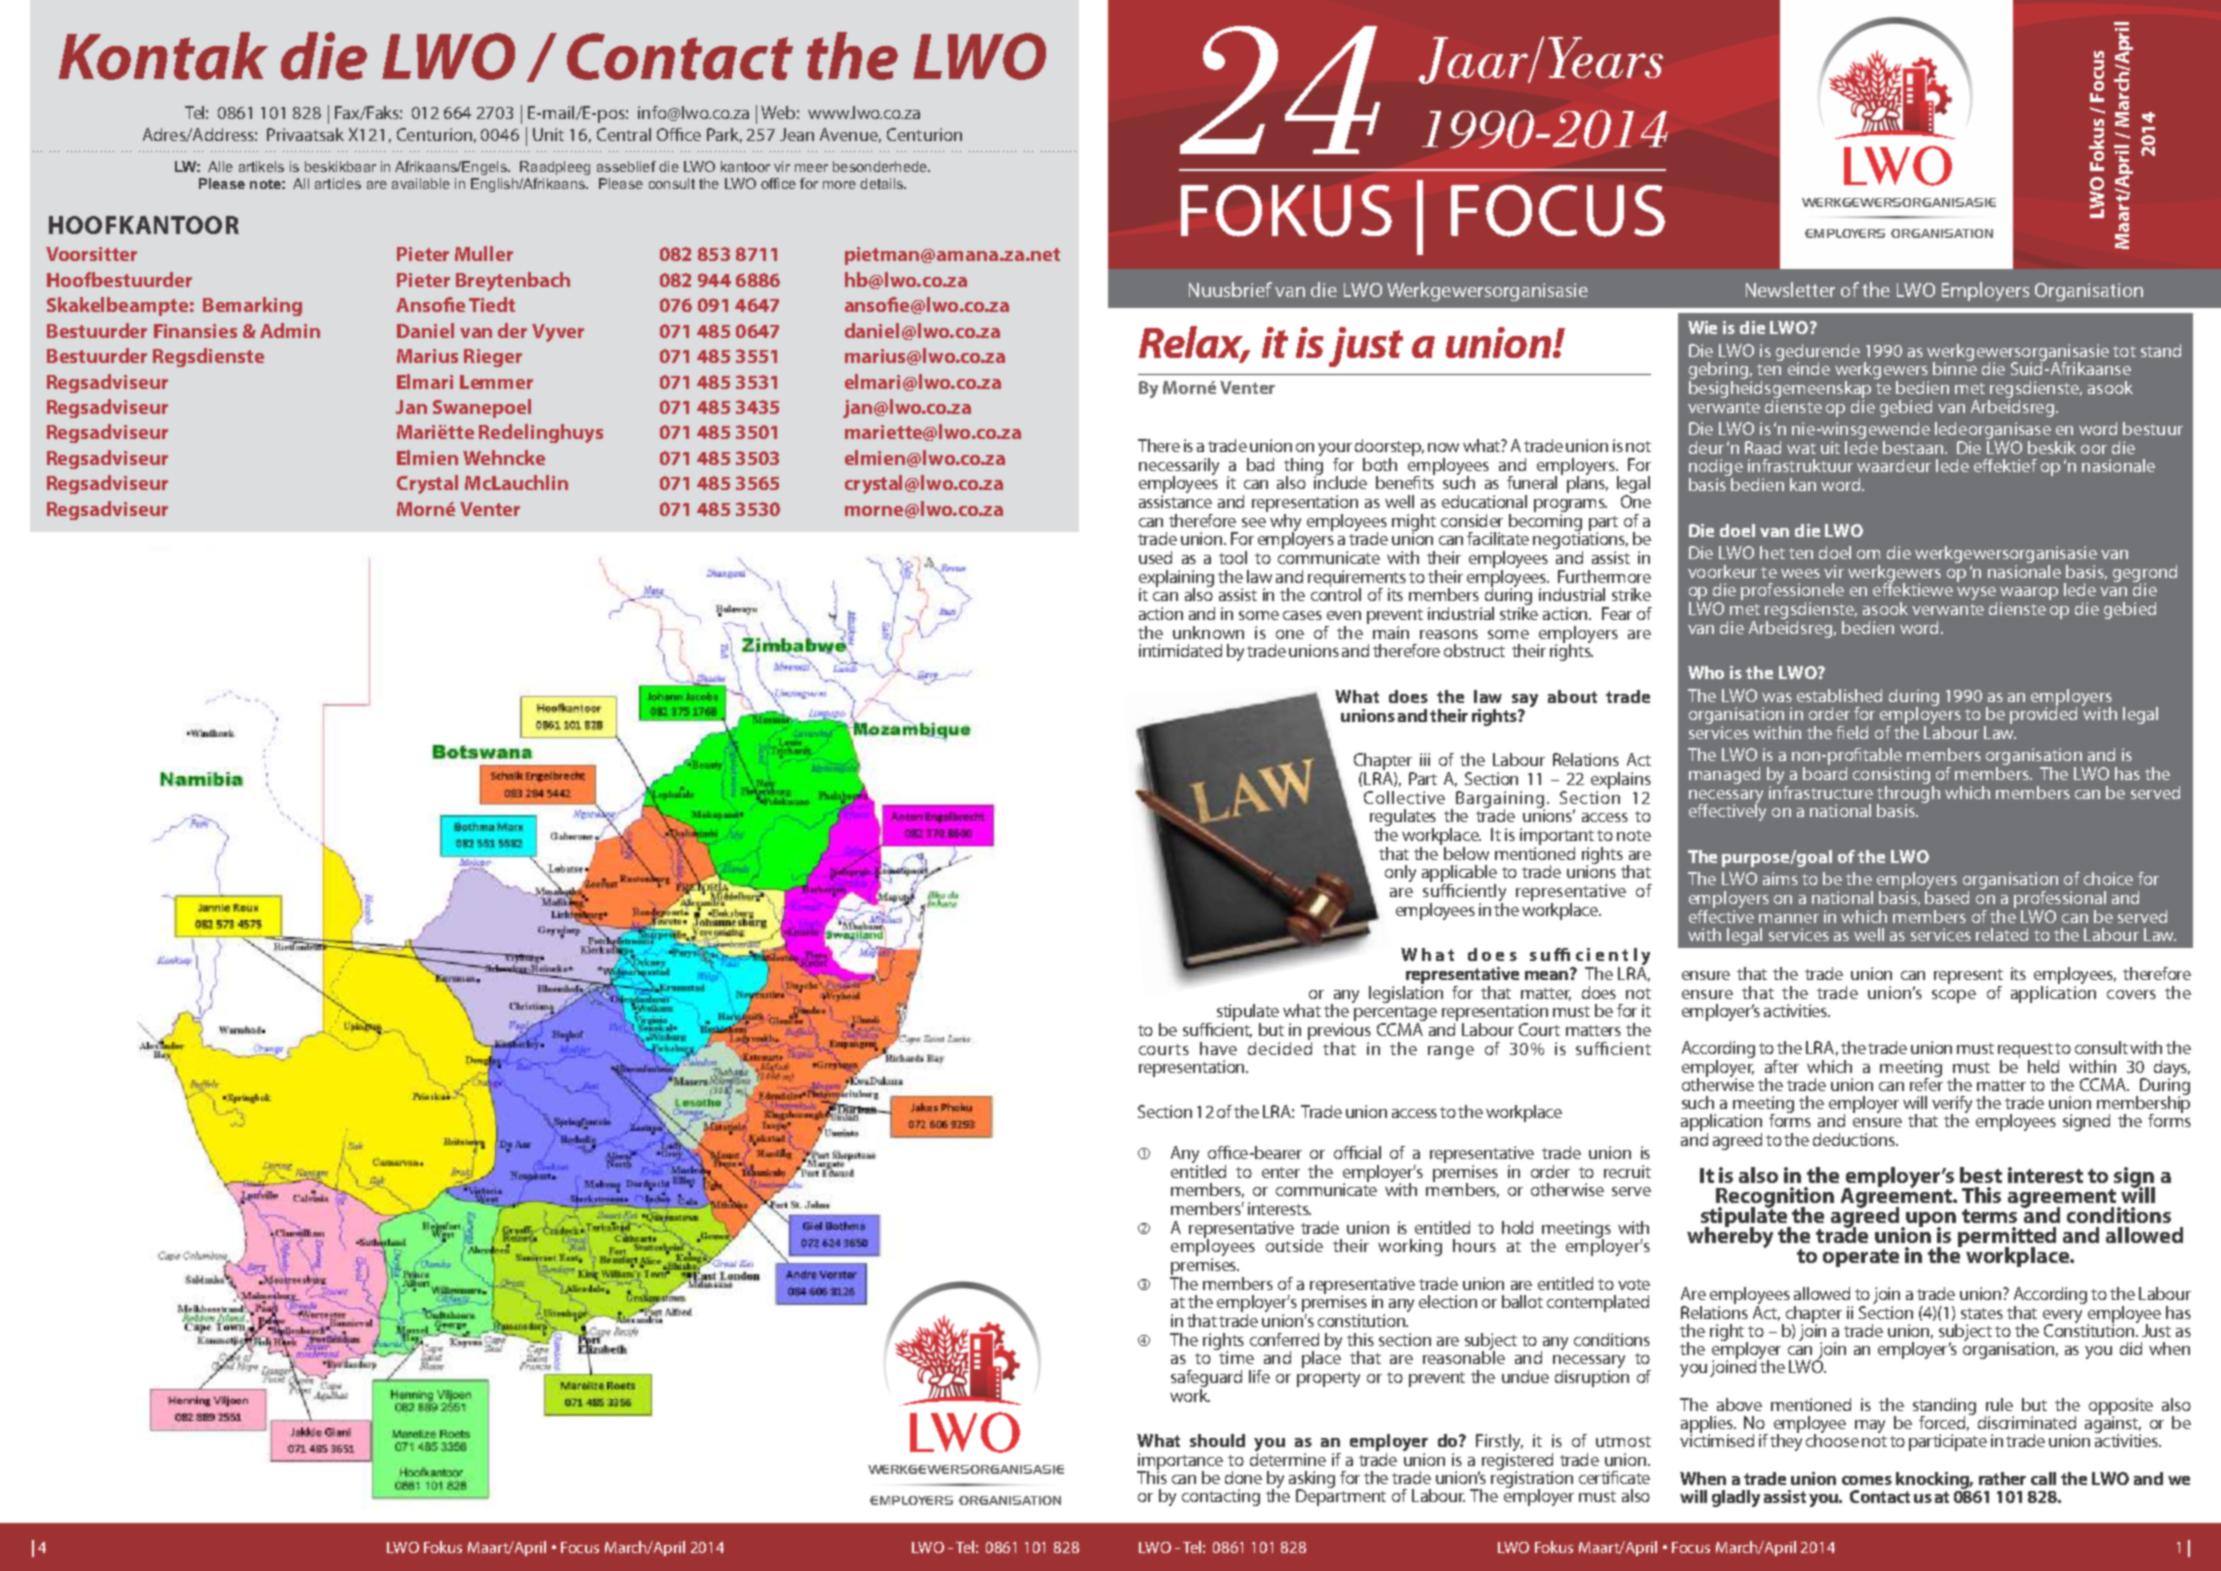 The height and width of the screenshot is (1571, 2221). What do you see at coordinates (1404, 797) in the screenshot?
I see `Collective` at bounding box center [1404, 797].
